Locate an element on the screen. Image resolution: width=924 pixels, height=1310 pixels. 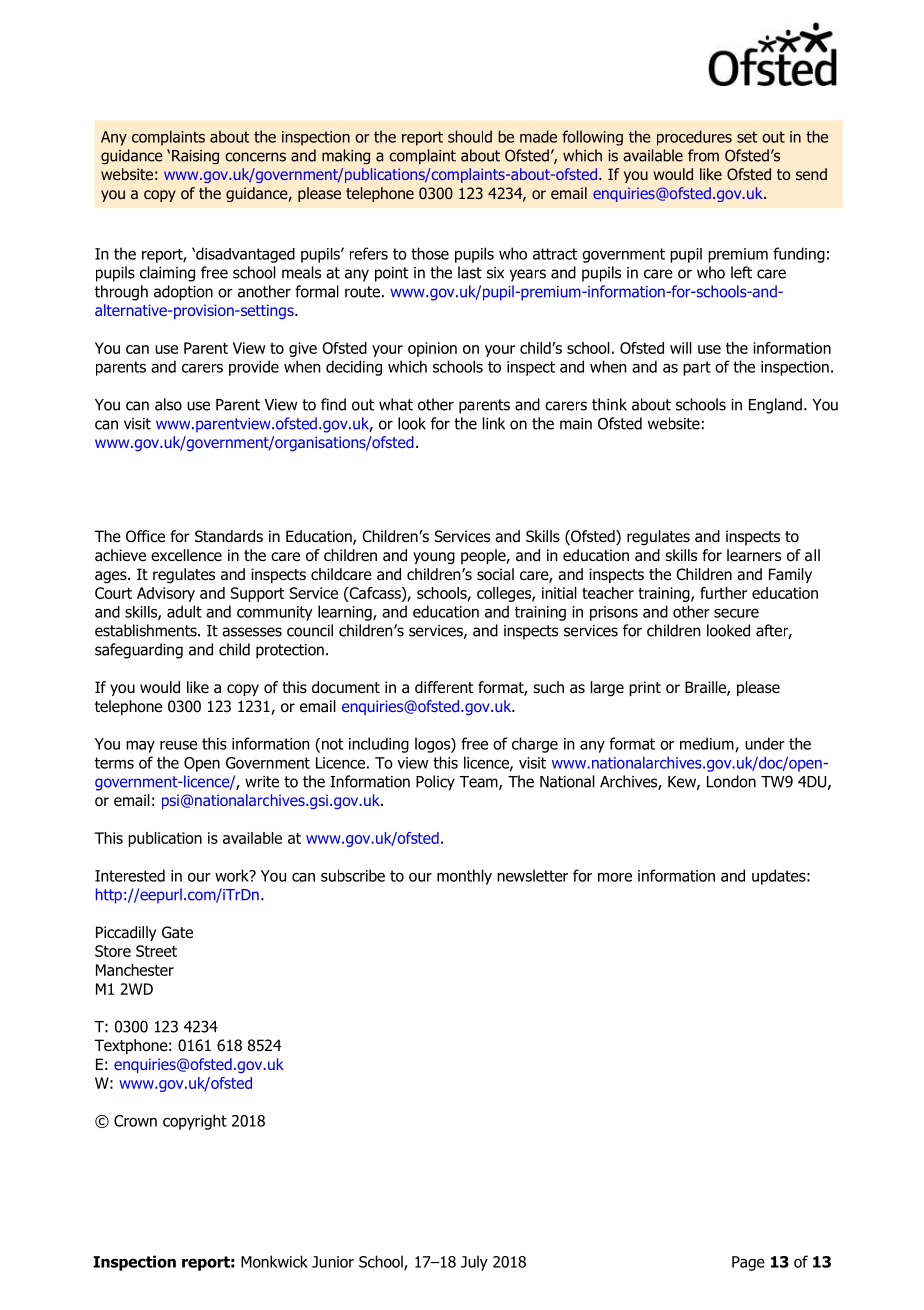
Raising is located at coordinates (195, 157).
